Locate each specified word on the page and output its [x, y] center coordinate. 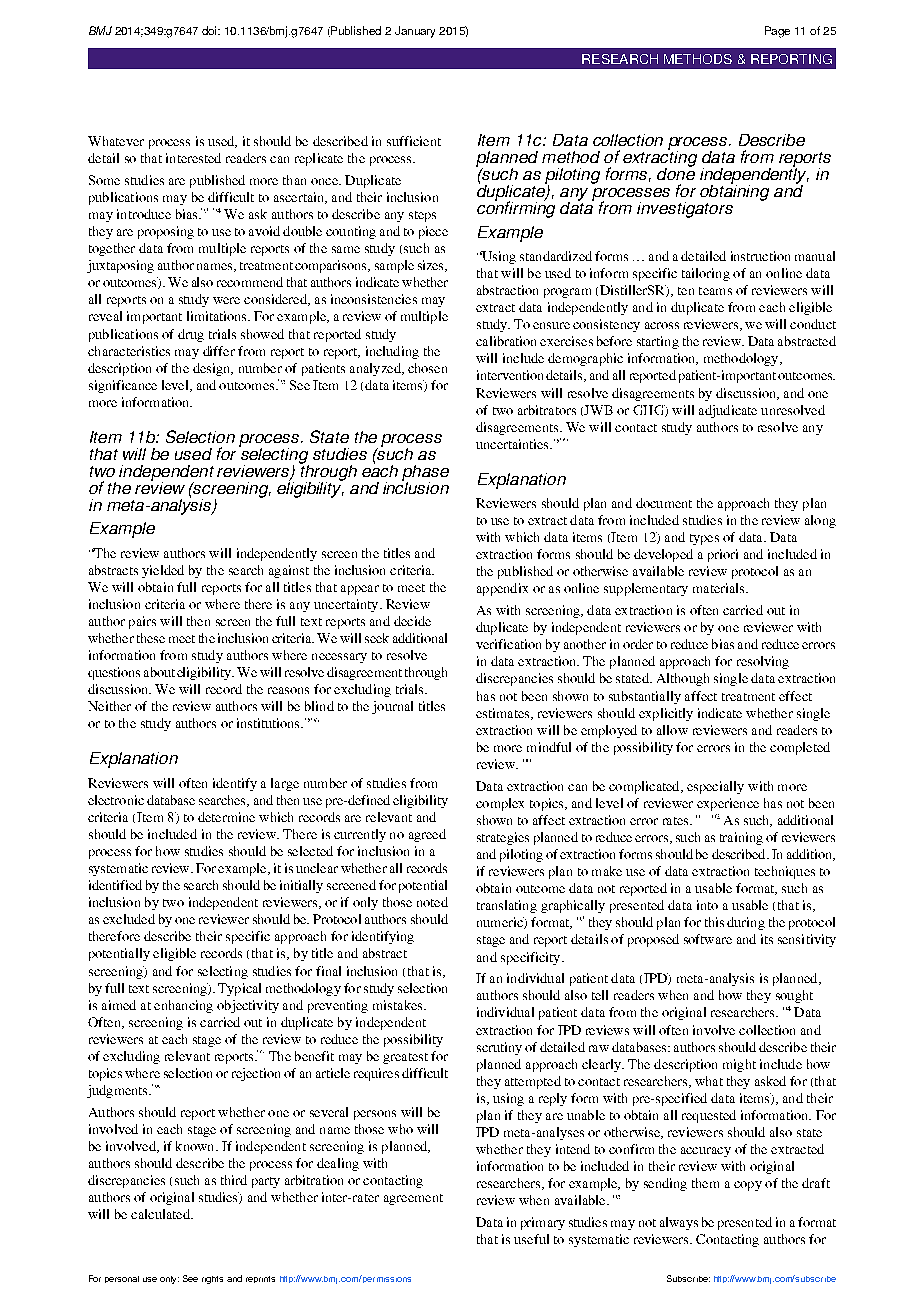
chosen [427, 368]
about [159, 672]
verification [508, 644]
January [415, 32]
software [708, 939]
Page [777, 32]
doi [210, 30]
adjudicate [728, 411]
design [213, 369]
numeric [501, 923]
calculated [161, 1214]
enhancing [183, 1006]
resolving [763, 662]
